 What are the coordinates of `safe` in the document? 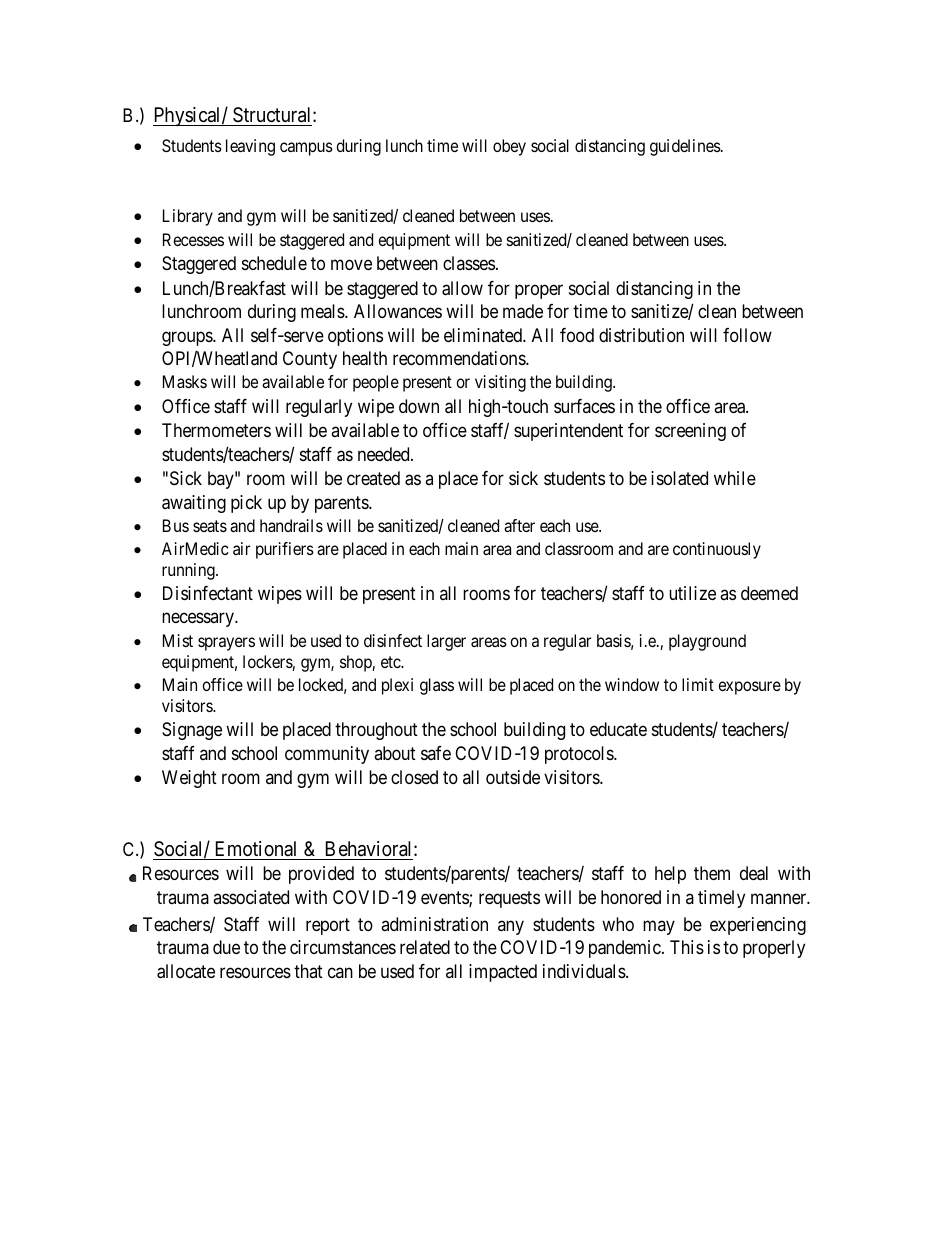 It's located at (436, 753).
